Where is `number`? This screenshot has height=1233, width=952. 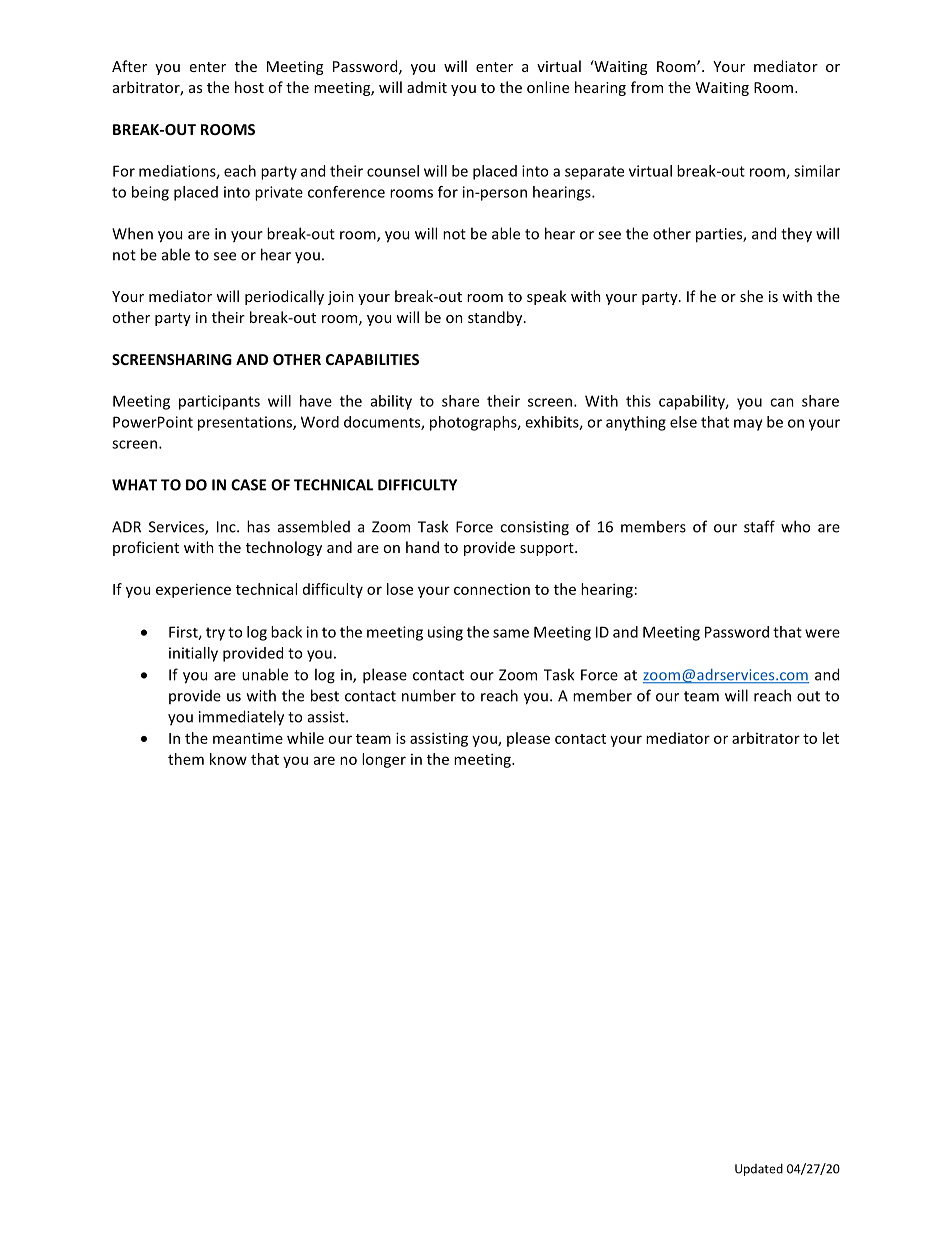
number is located at coordinates (429, 695).
